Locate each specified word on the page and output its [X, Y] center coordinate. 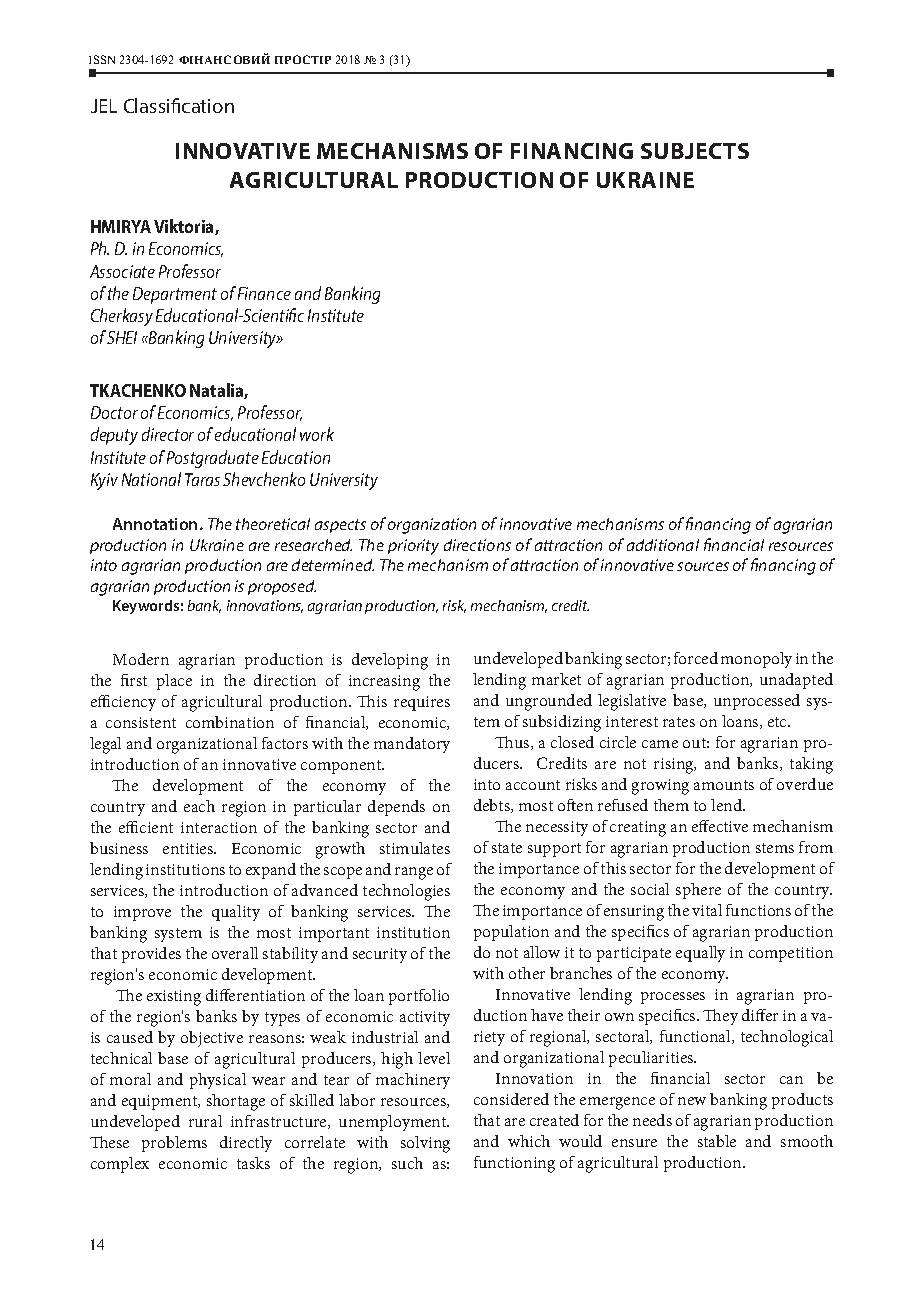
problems [174, 1144]
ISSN [102, 59]
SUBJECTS [695, 151]
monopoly [756, 660]
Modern [141, 659]
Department [175, 295]
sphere [698, 891]
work [317, 434]
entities [189, 848]
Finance [264, 293]
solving [425, 1144]
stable [717, 1141]
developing [390, 661]
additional [663, 545]
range [414, 873]
